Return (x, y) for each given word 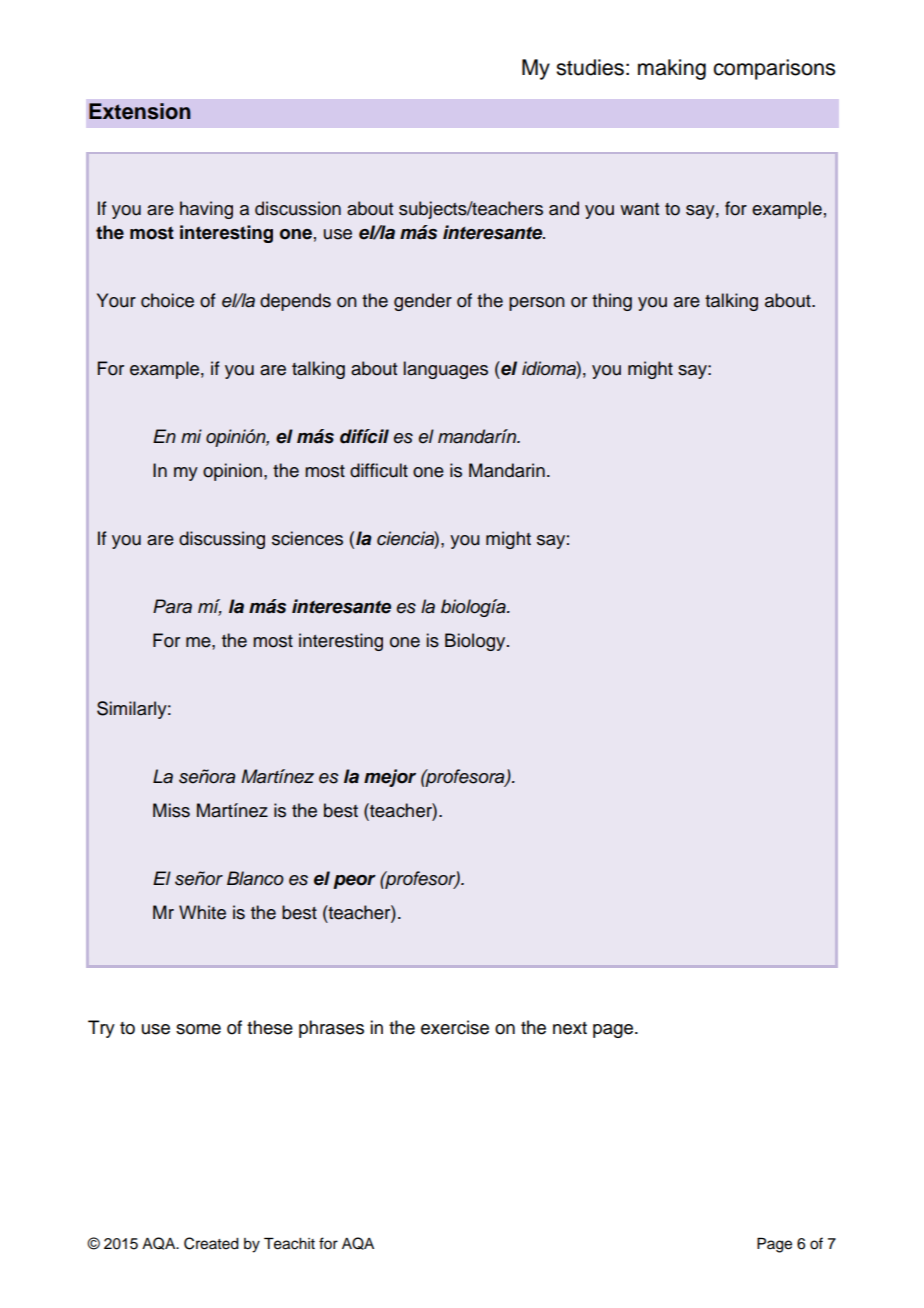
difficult (379, 470)
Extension (140, 111)
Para (172, 606)
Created (211, 1243)
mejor (390, 778)
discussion (298, 208)
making (672, 69)
